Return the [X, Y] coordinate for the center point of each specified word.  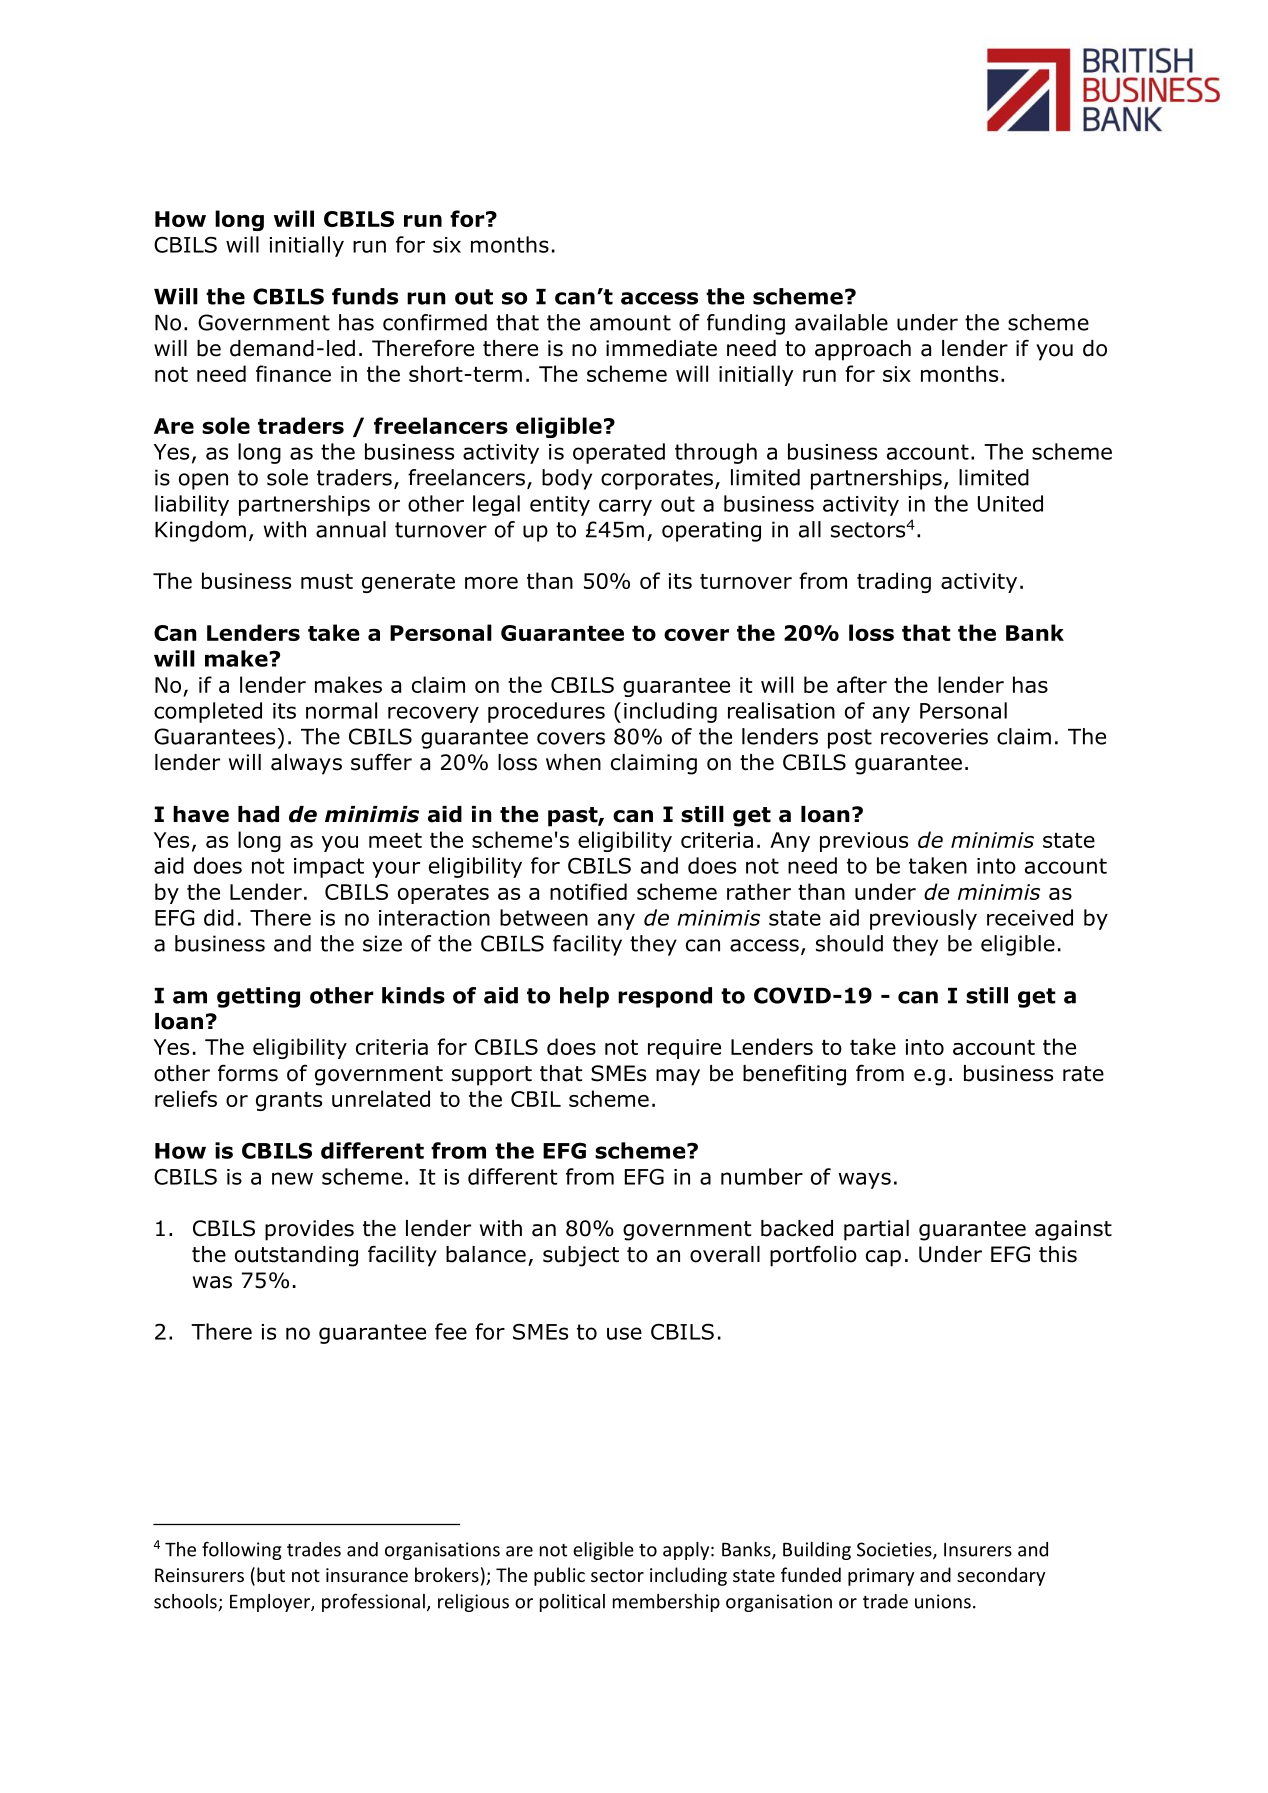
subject [581, 1256]
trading [894, 582]
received [1030, 917]
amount [630, 323]
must [327, 581]
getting [258, 997]
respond [665, 997]
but [271, 1574]
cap [883, 1258]
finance [293, 373]
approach [863, 350]
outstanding [296, 1256]
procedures [546, 712]
